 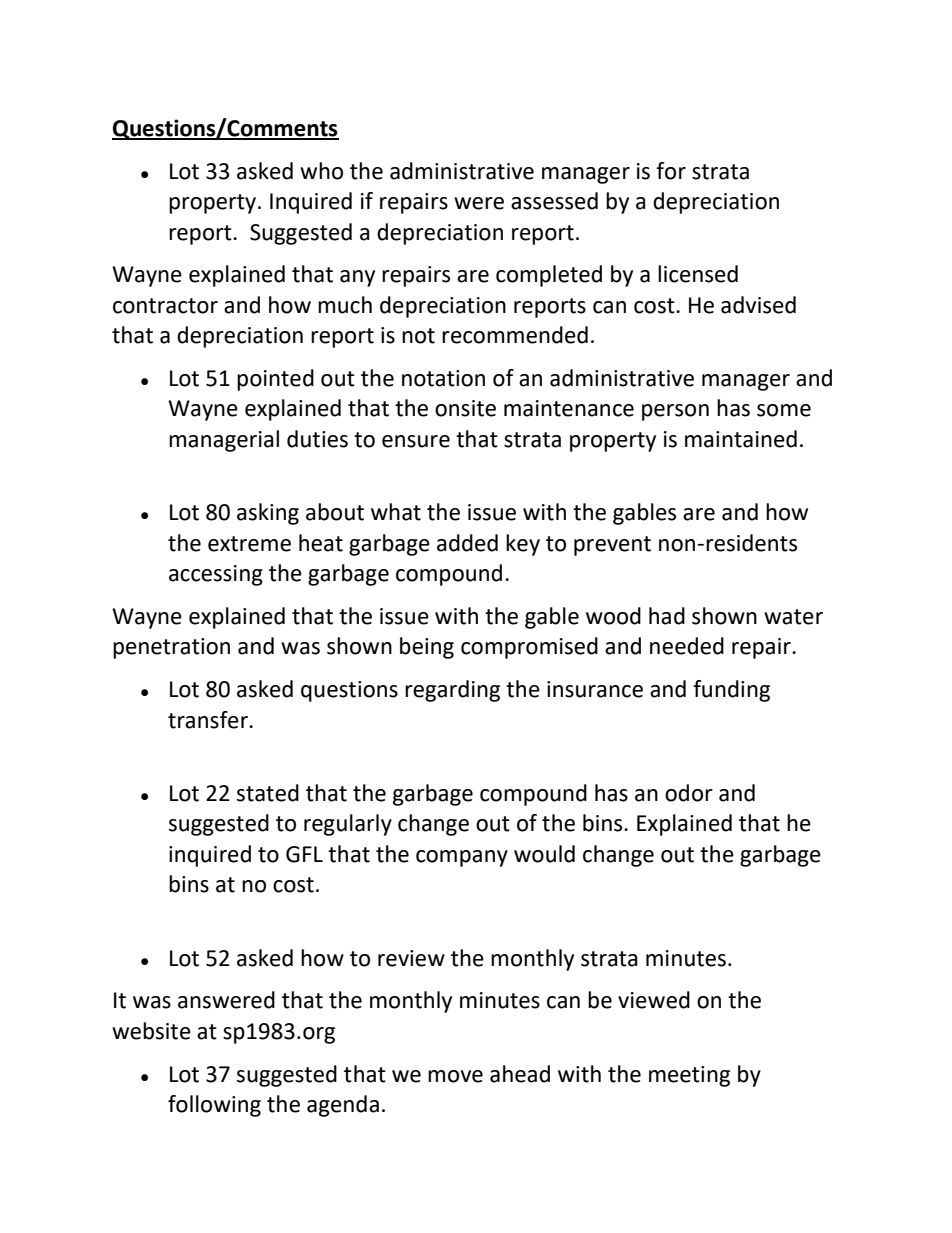 I want to click on company, so click(x=462, y=858).
